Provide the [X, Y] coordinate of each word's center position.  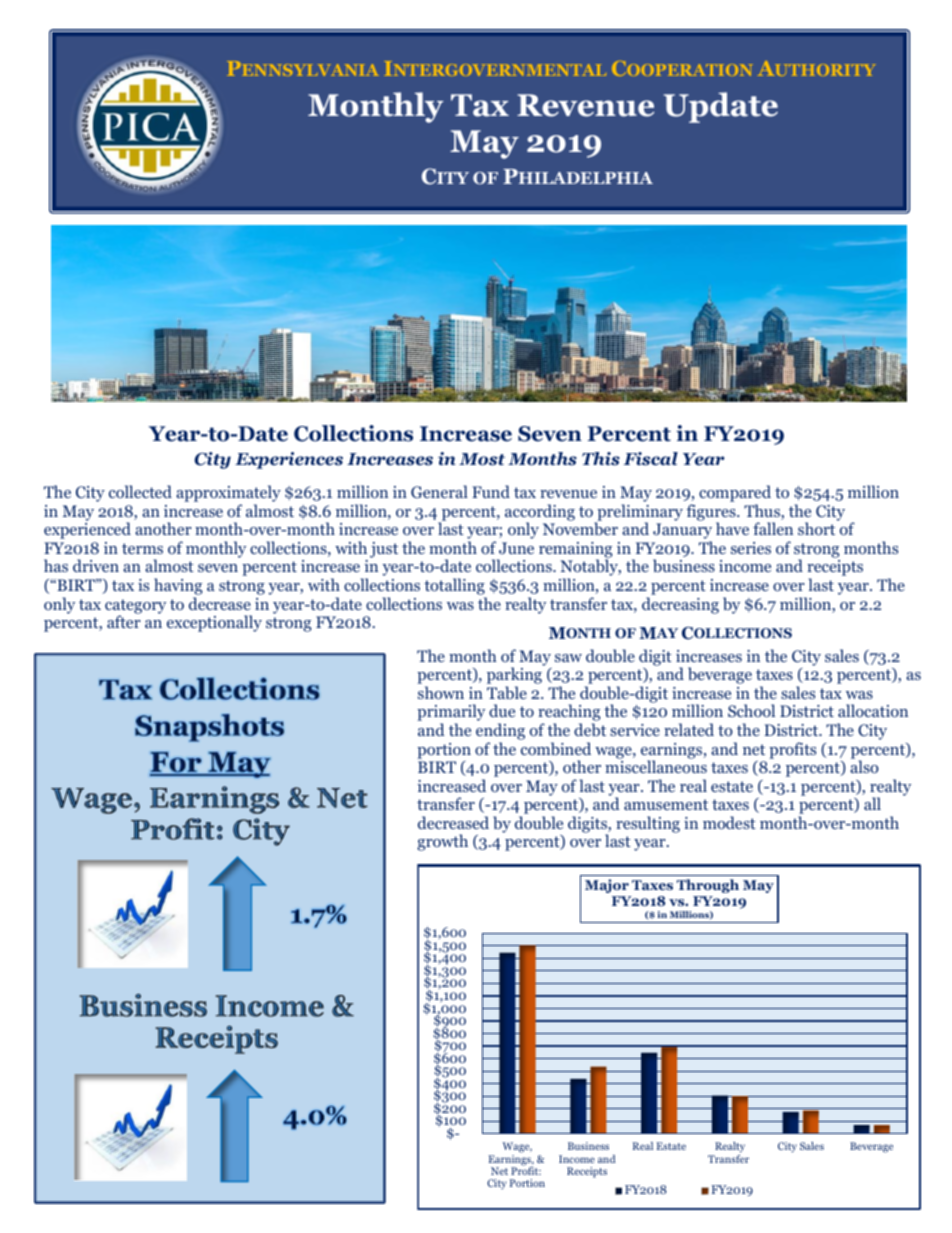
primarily [451, 714]
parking [514, 677]
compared [735, 495]
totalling [455, 588]
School [751, 710]
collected [140, 491]
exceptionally [214, 623]
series [751, 548]
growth [442, 842]
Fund [491, 491]
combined [556, 749]
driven [96, 565]
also [864, 766]
